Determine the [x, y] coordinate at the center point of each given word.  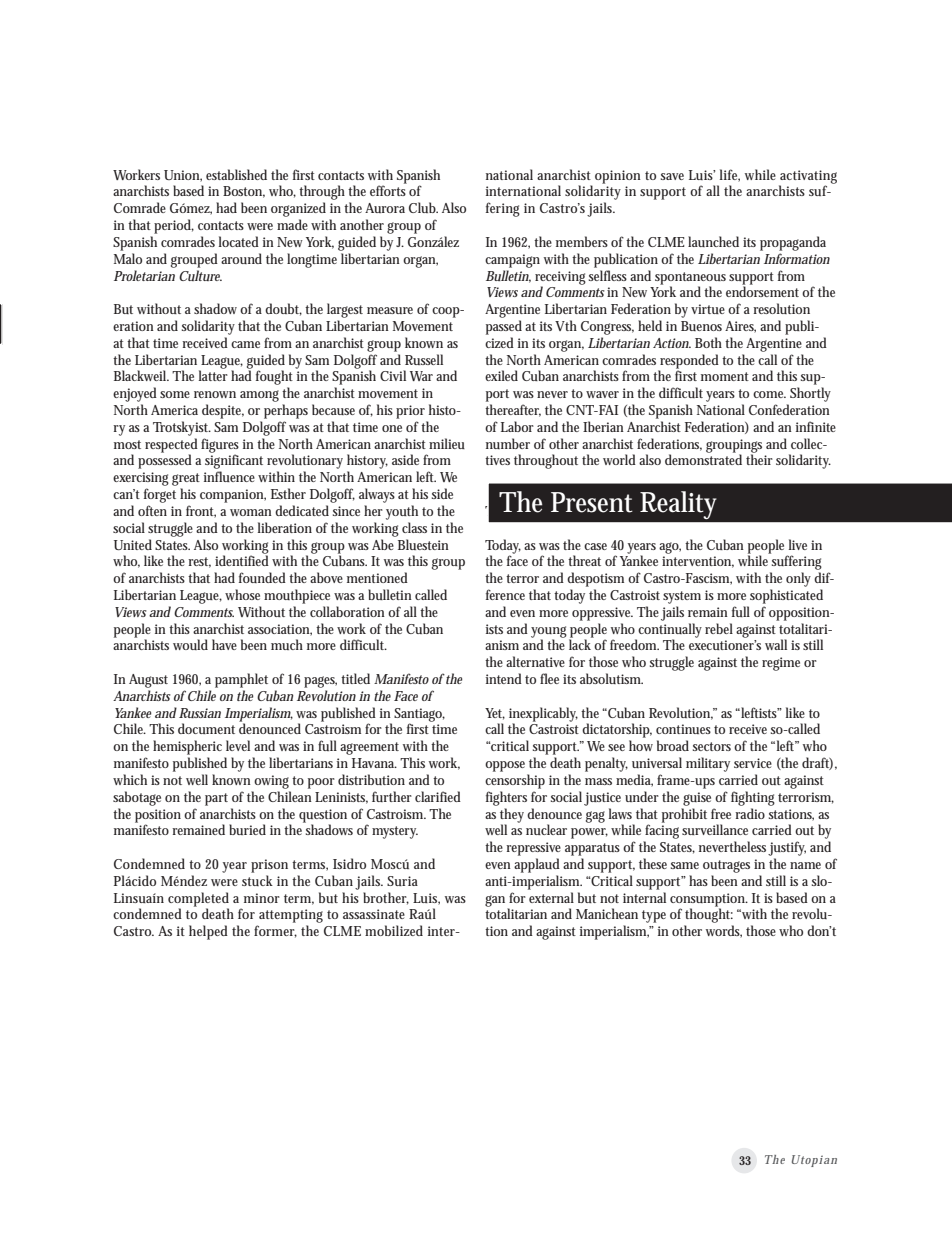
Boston [244, 192]
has [698, 880]
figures [220, 446]
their [759, 459]
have [224, 644]
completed [198, 900]
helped [208, 932]
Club [423, 207]
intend [504, 678]
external [551, 897]
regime [781, 664]
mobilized [394, 930]
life [730, 175]
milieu [447, 443]
